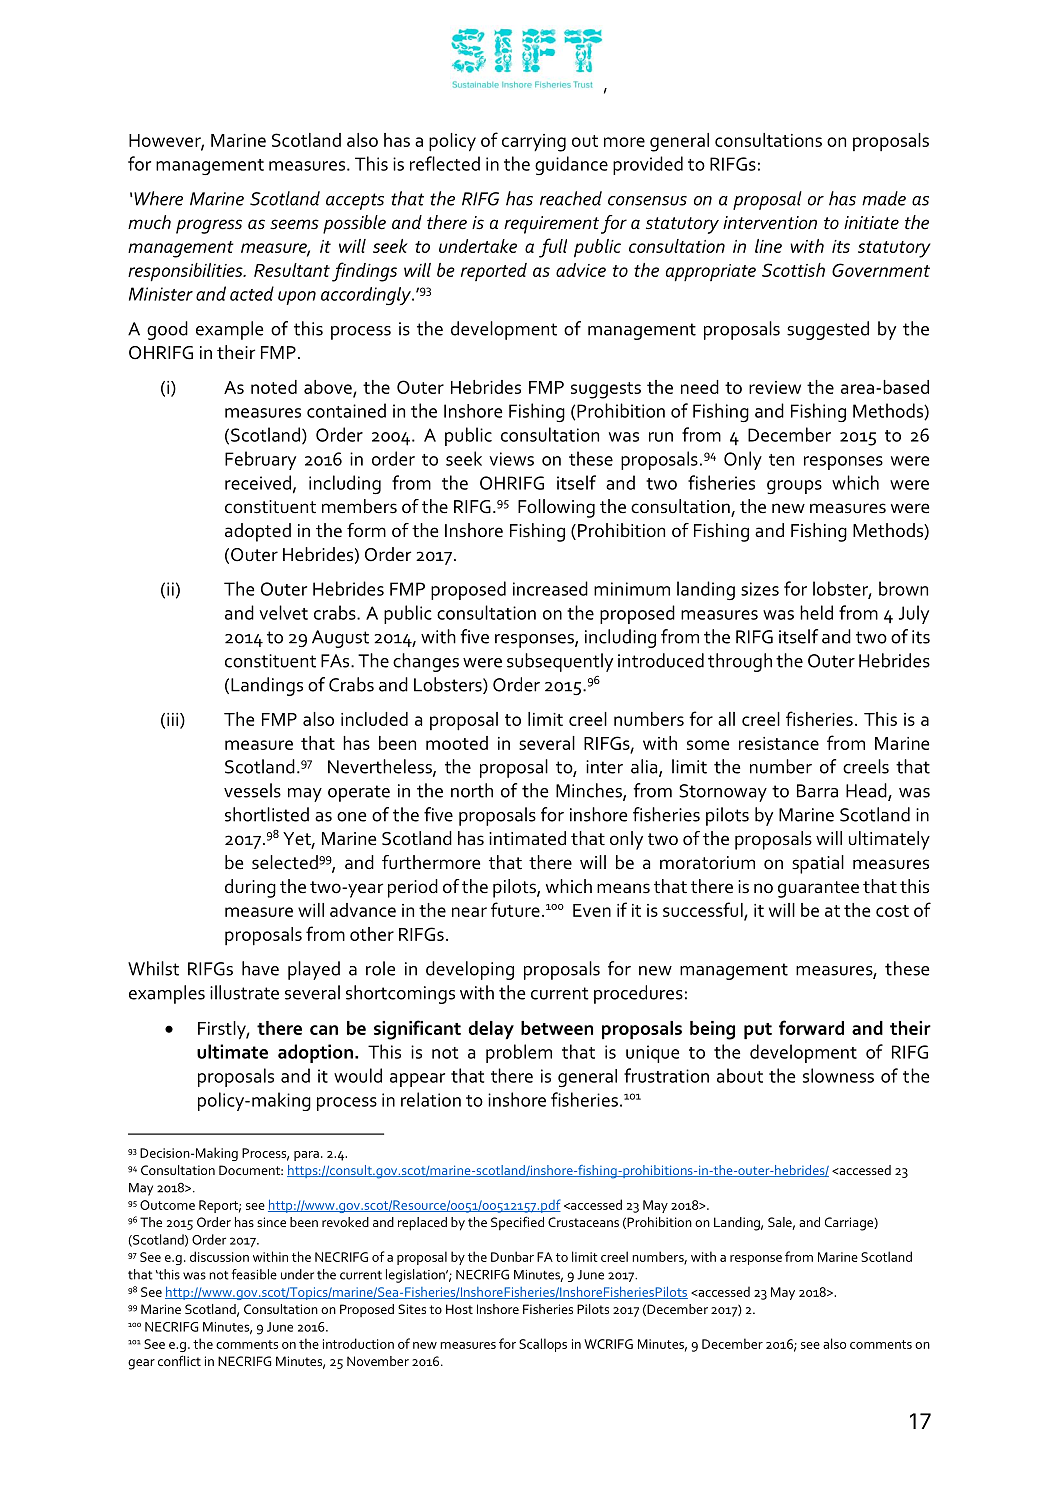  Describe the element at coordinates (550, 588) in the screenshot. I see `increased` at that location.
